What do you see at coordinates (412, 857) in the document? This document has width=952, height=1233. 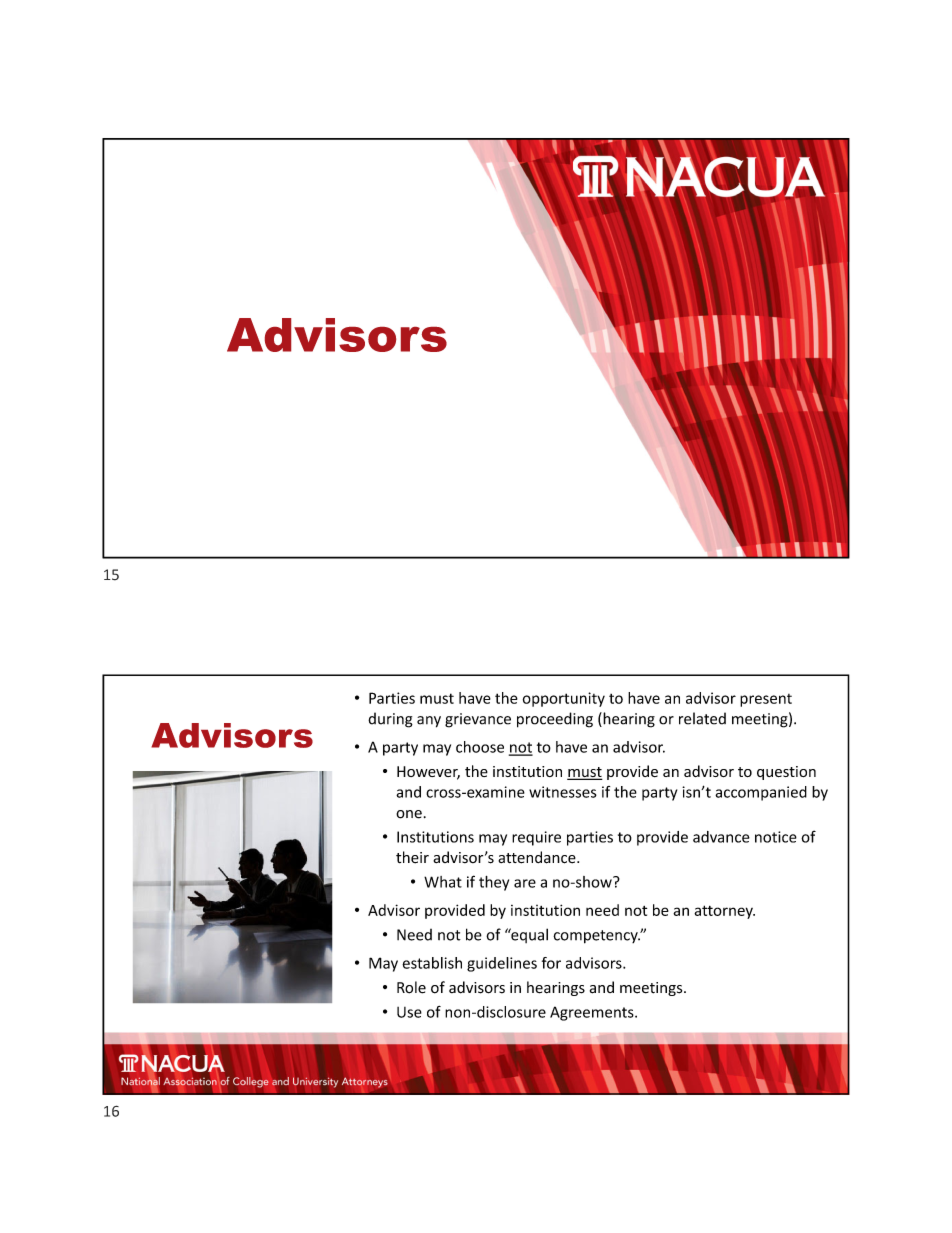 I see `their` at bounding box center [412, 857].
